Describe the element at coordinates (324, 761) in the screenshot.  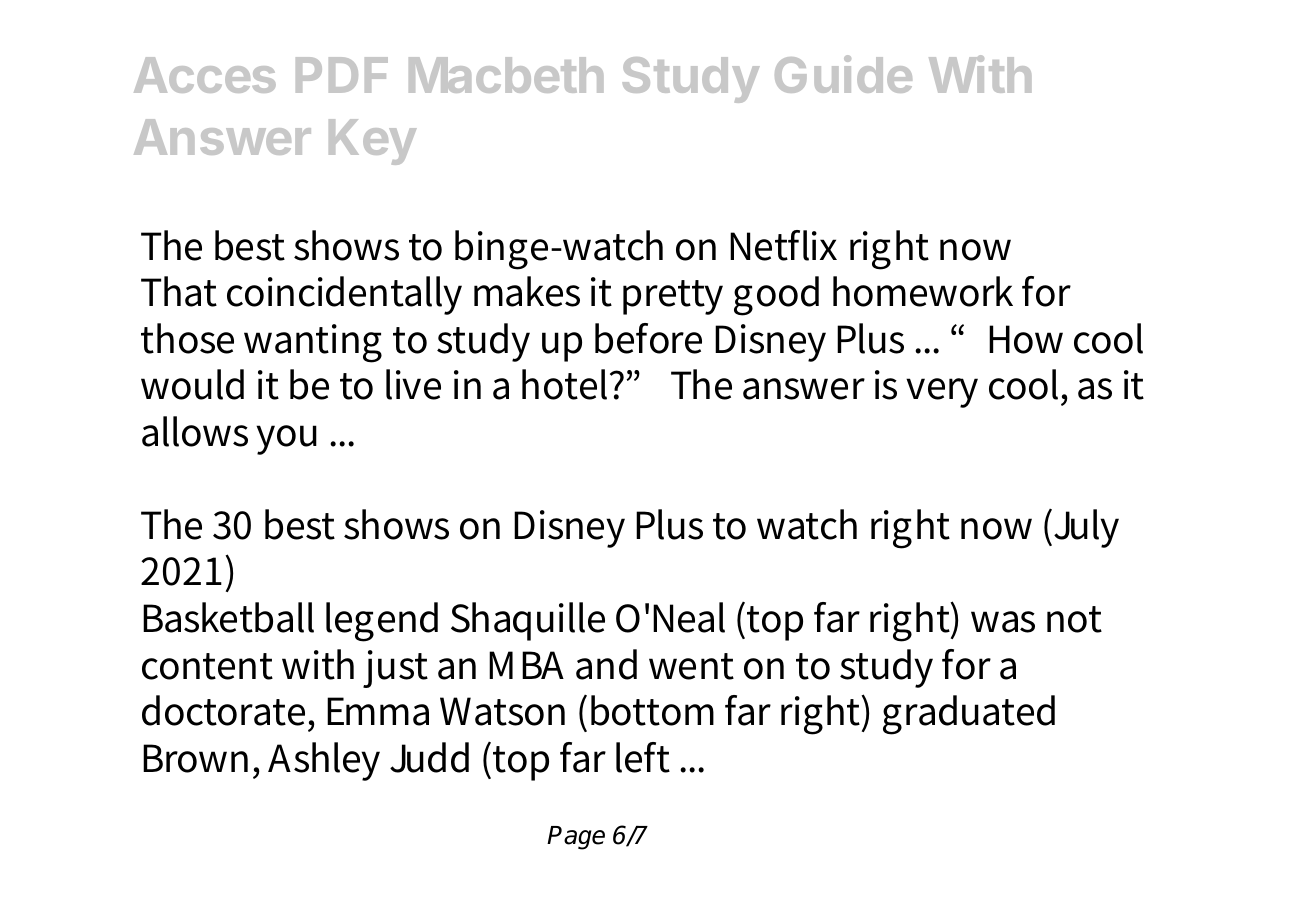
I see `Ashley` at that location.
